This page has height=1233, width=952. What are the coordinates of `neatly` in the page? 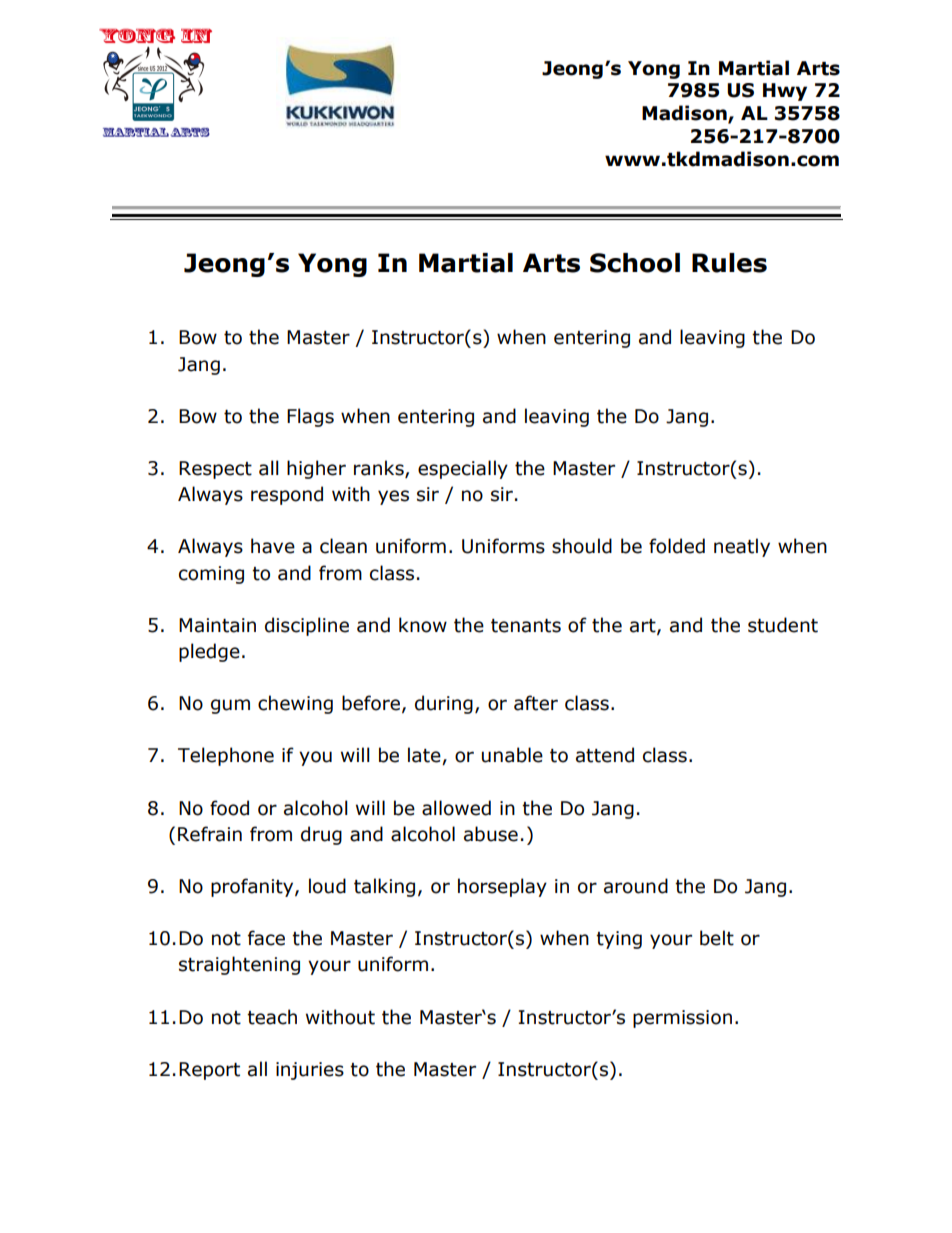 It's located at (742, 547).
